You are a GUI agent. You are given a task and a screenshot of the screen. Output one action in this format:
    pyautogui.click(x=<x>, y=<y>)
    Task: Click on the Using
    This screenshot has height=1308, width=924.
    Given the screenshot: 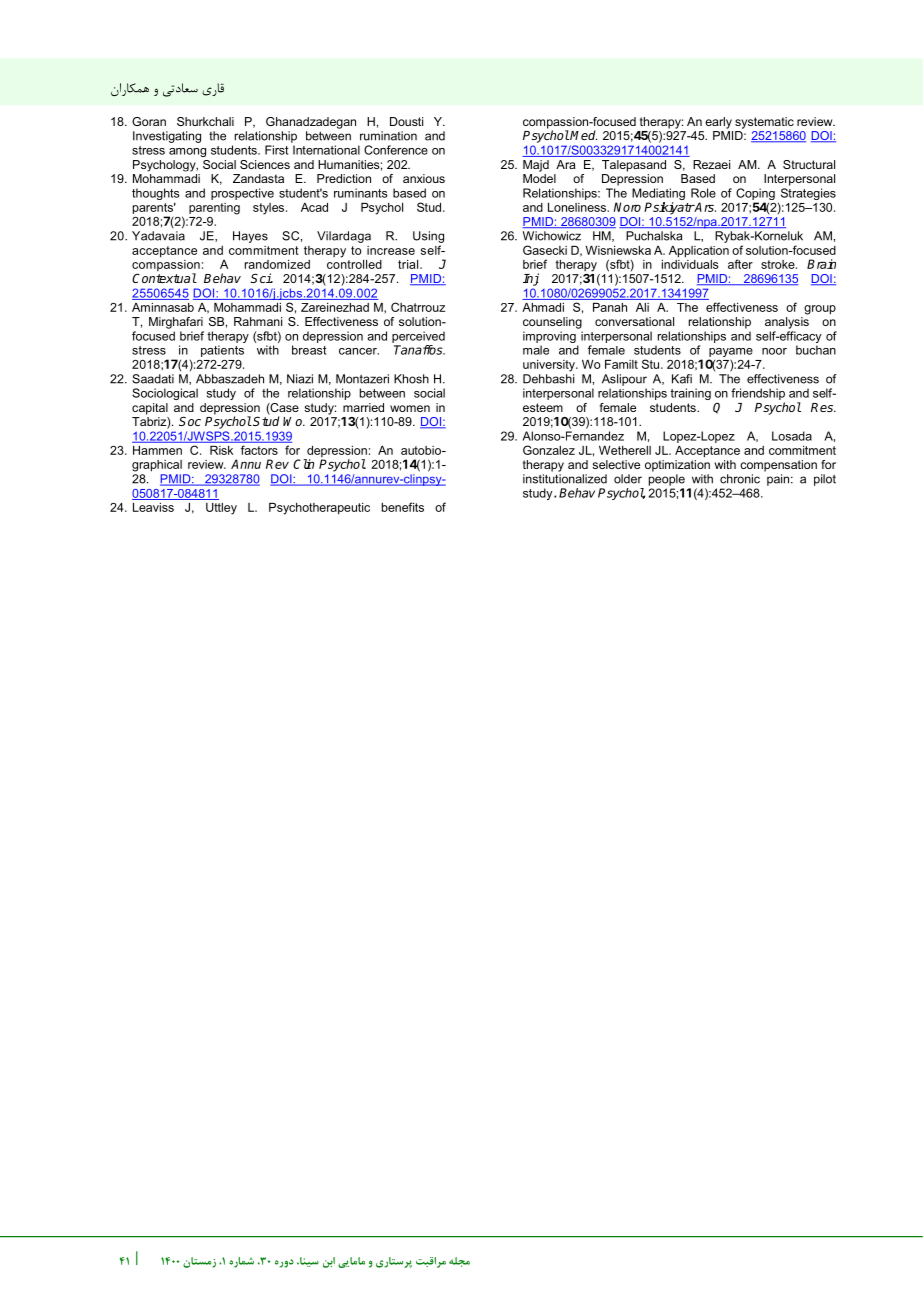 What is the action you would take?
    pyautogui.click(x=428, y=237)
